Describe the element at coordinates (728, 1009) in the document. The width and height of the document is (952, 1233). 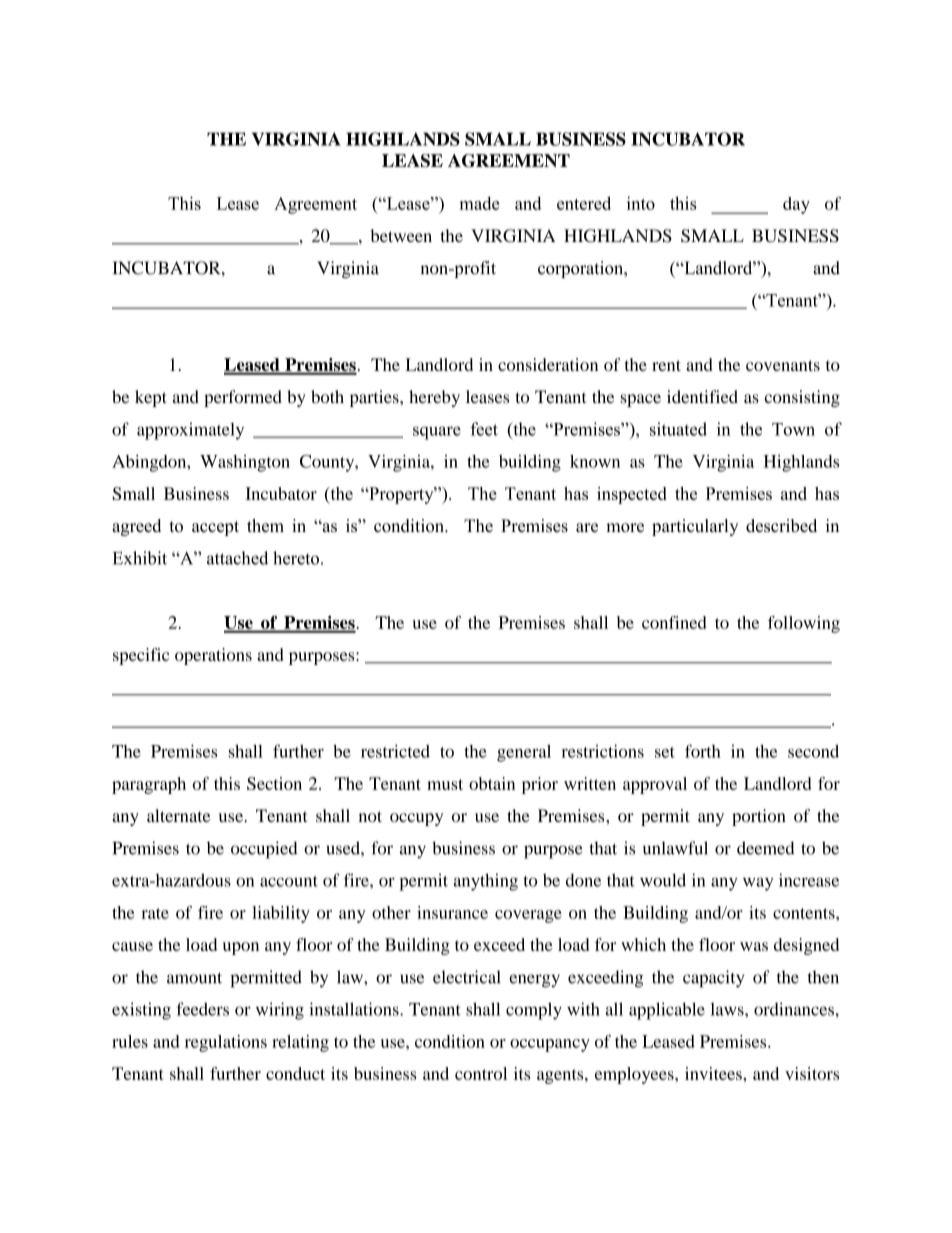
I see `laws` at that location.
